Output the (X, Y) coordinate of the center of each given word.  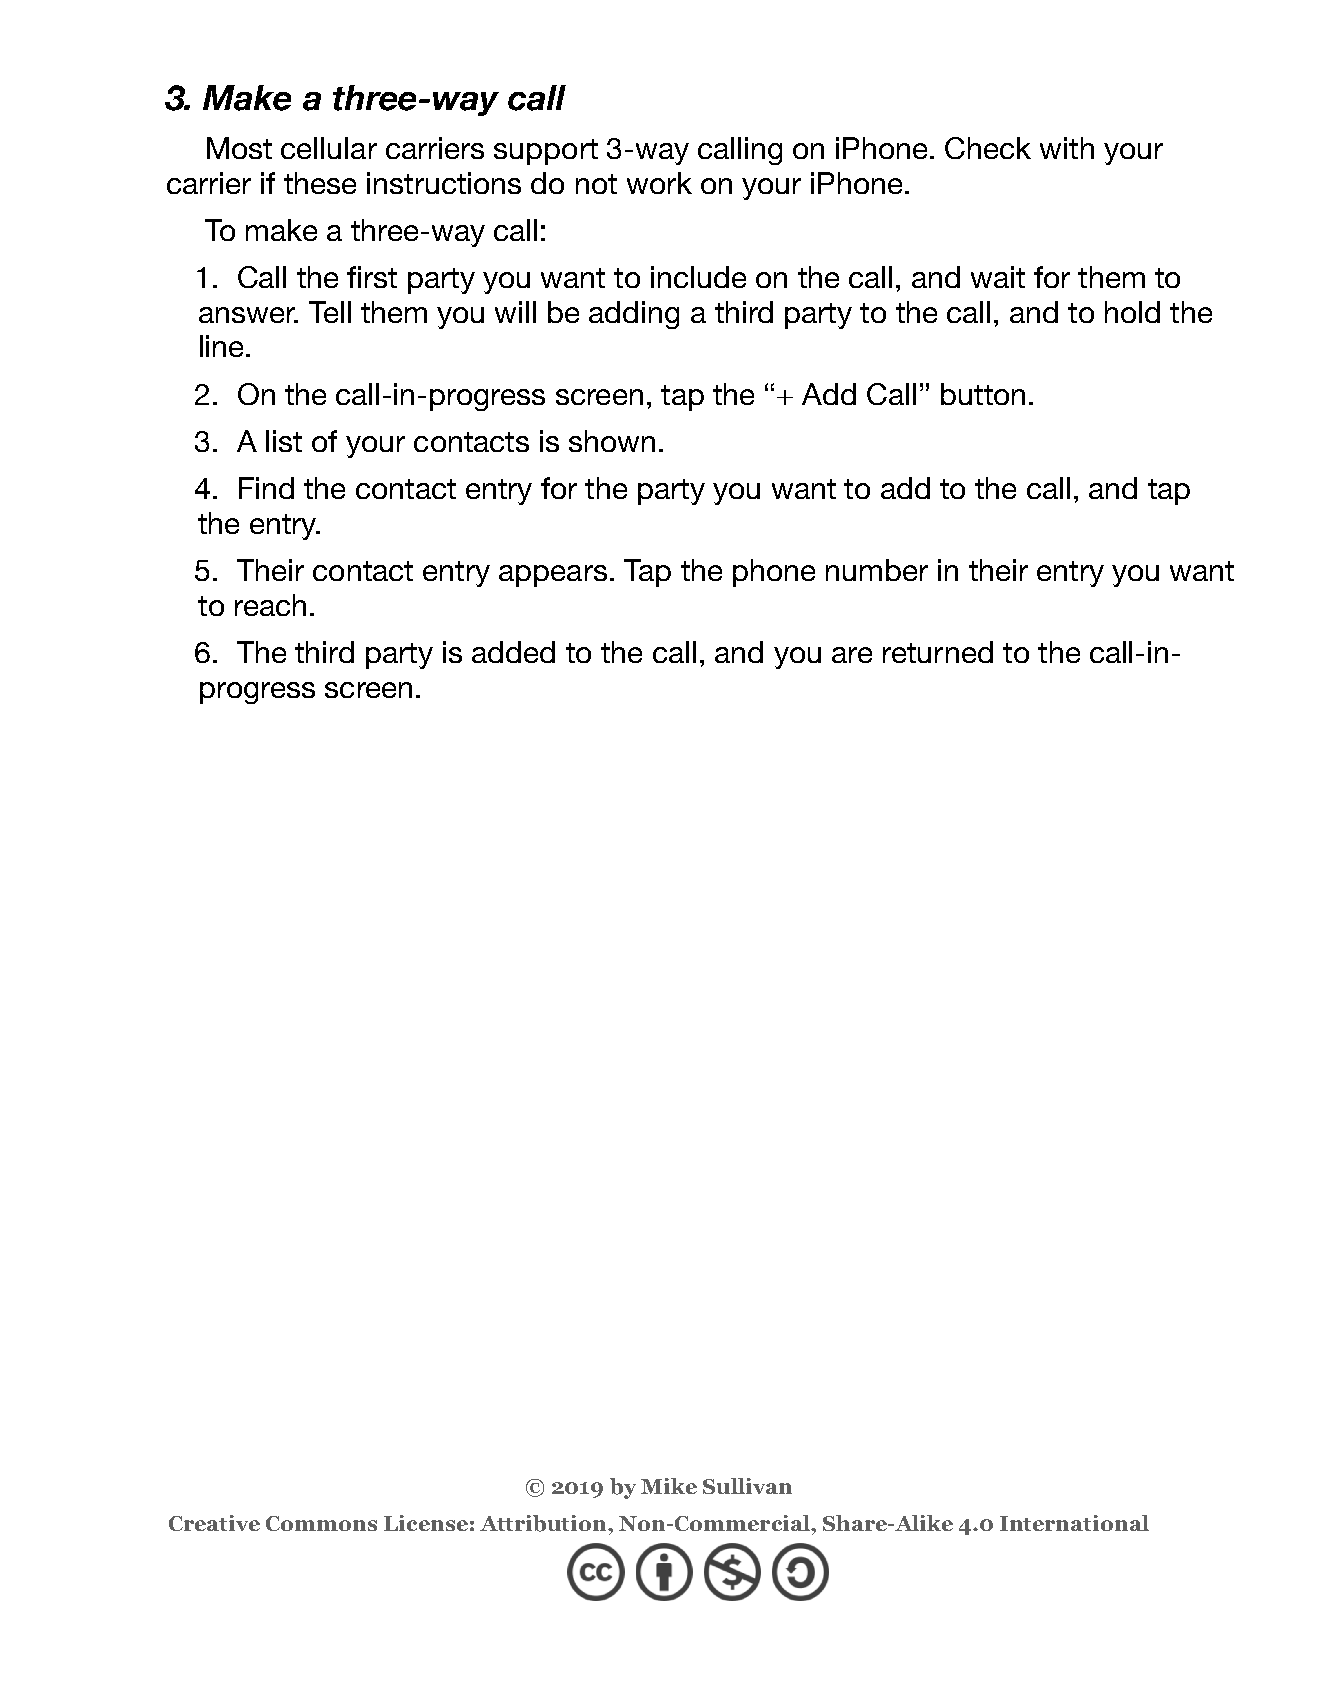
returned (938, 652)
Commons (321, 1523)
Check (988, 148)
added (513, 652)
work (659, 183)
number (877, 570)
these (320, 183)
